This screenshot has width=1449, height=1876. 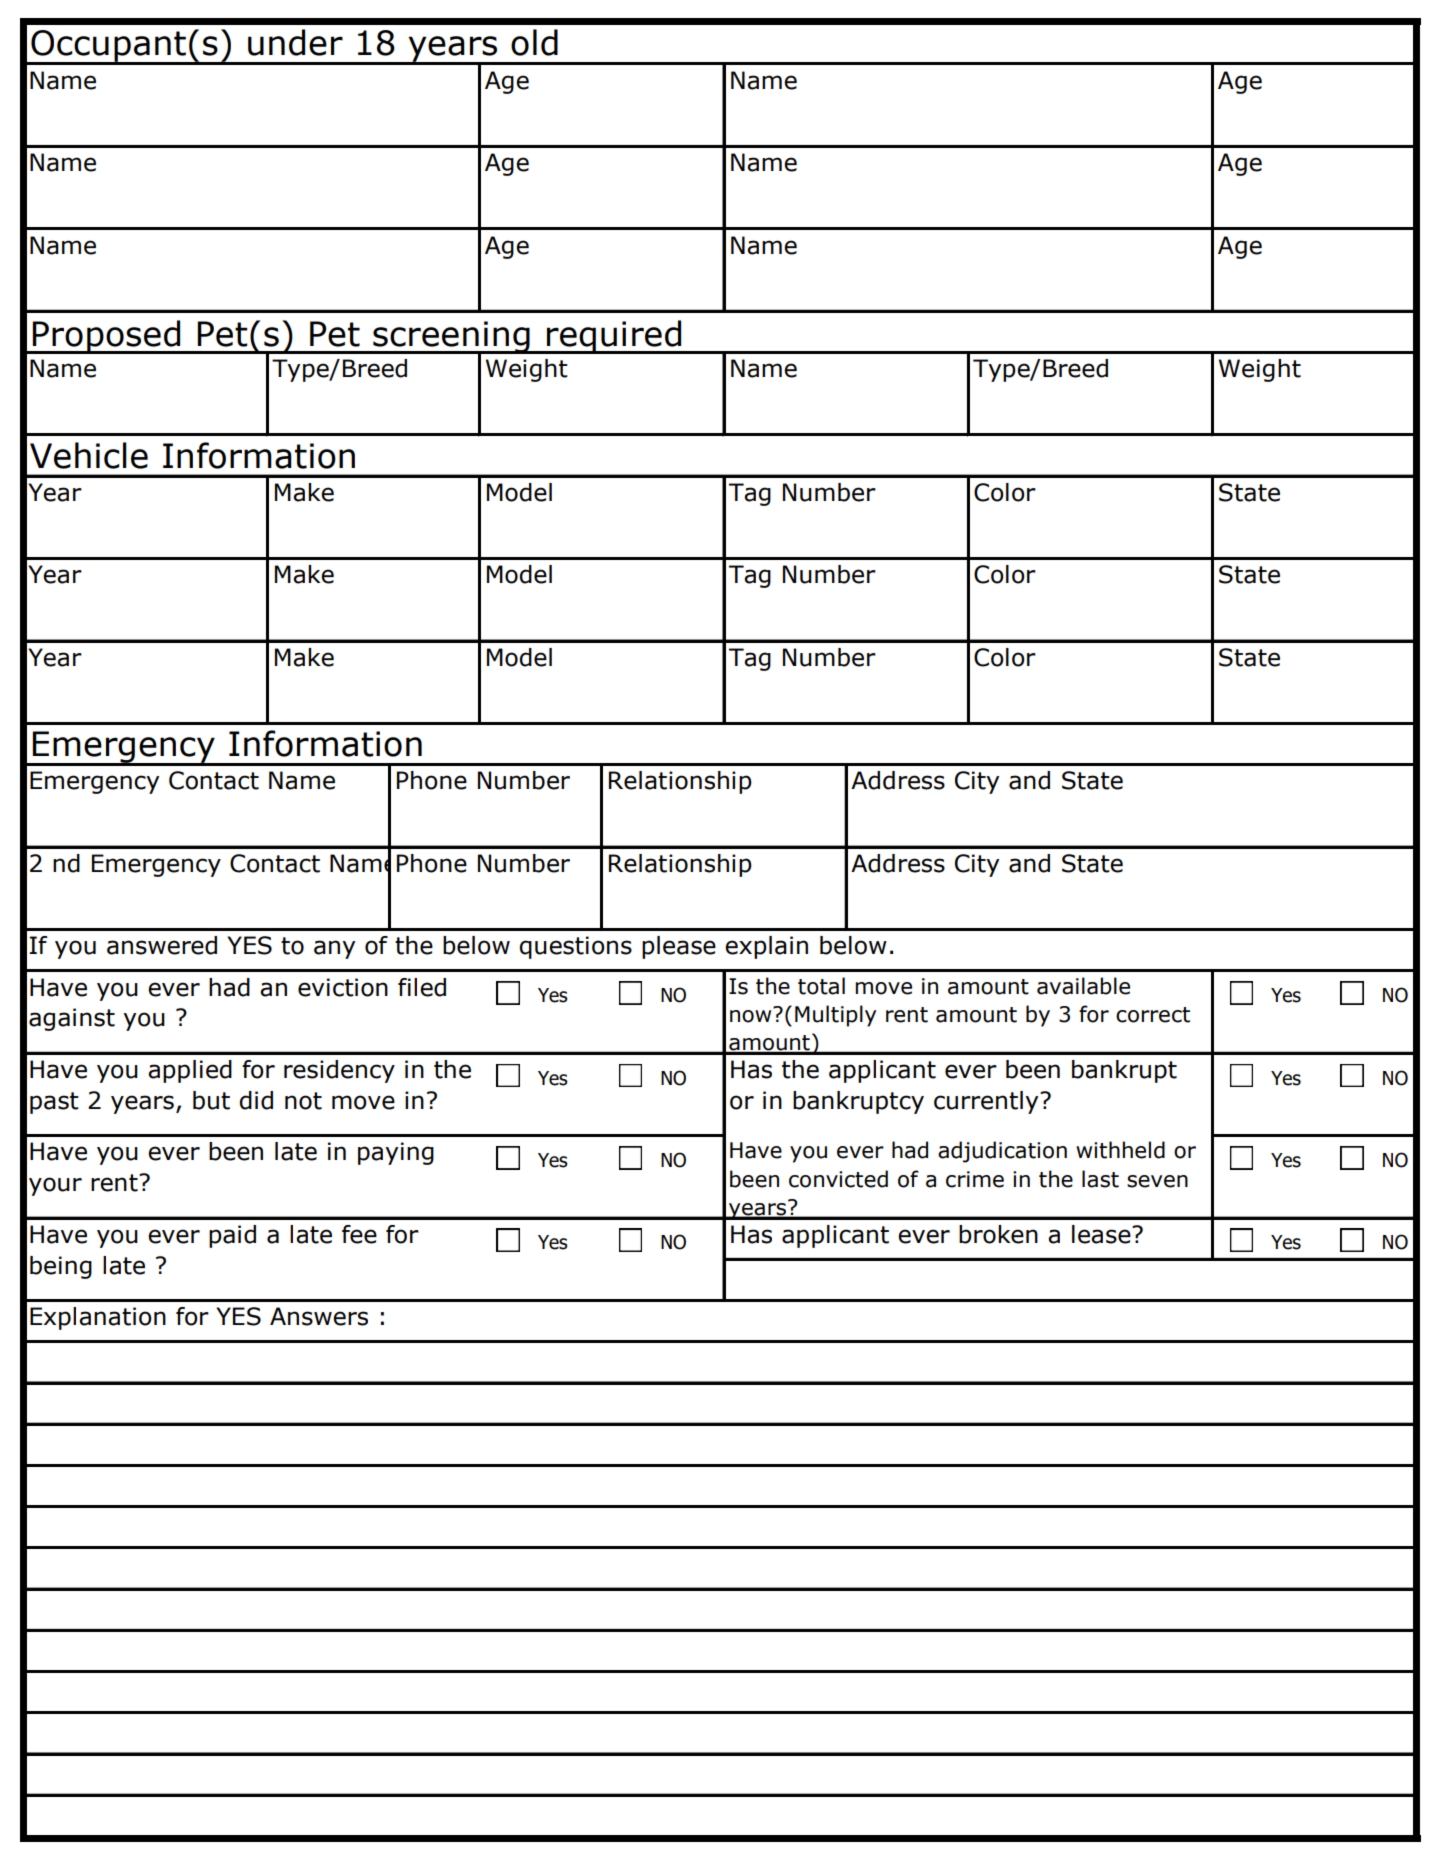 I want to click on under, so click(x=295, y=42).
